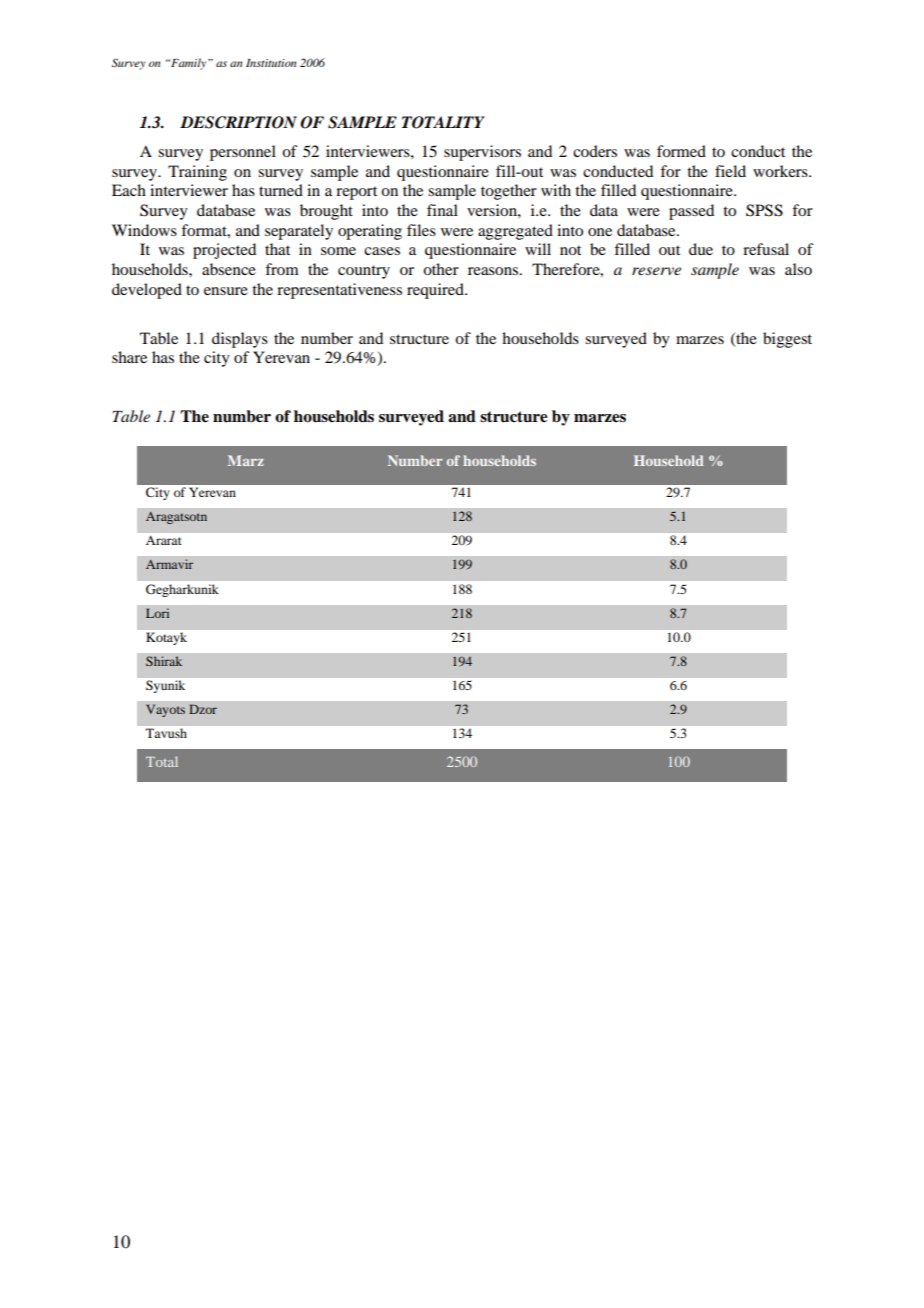  What do you see at coordinates (271, 63) in the screenshot?
I see `Institution` at bounding box center [271, 63].
